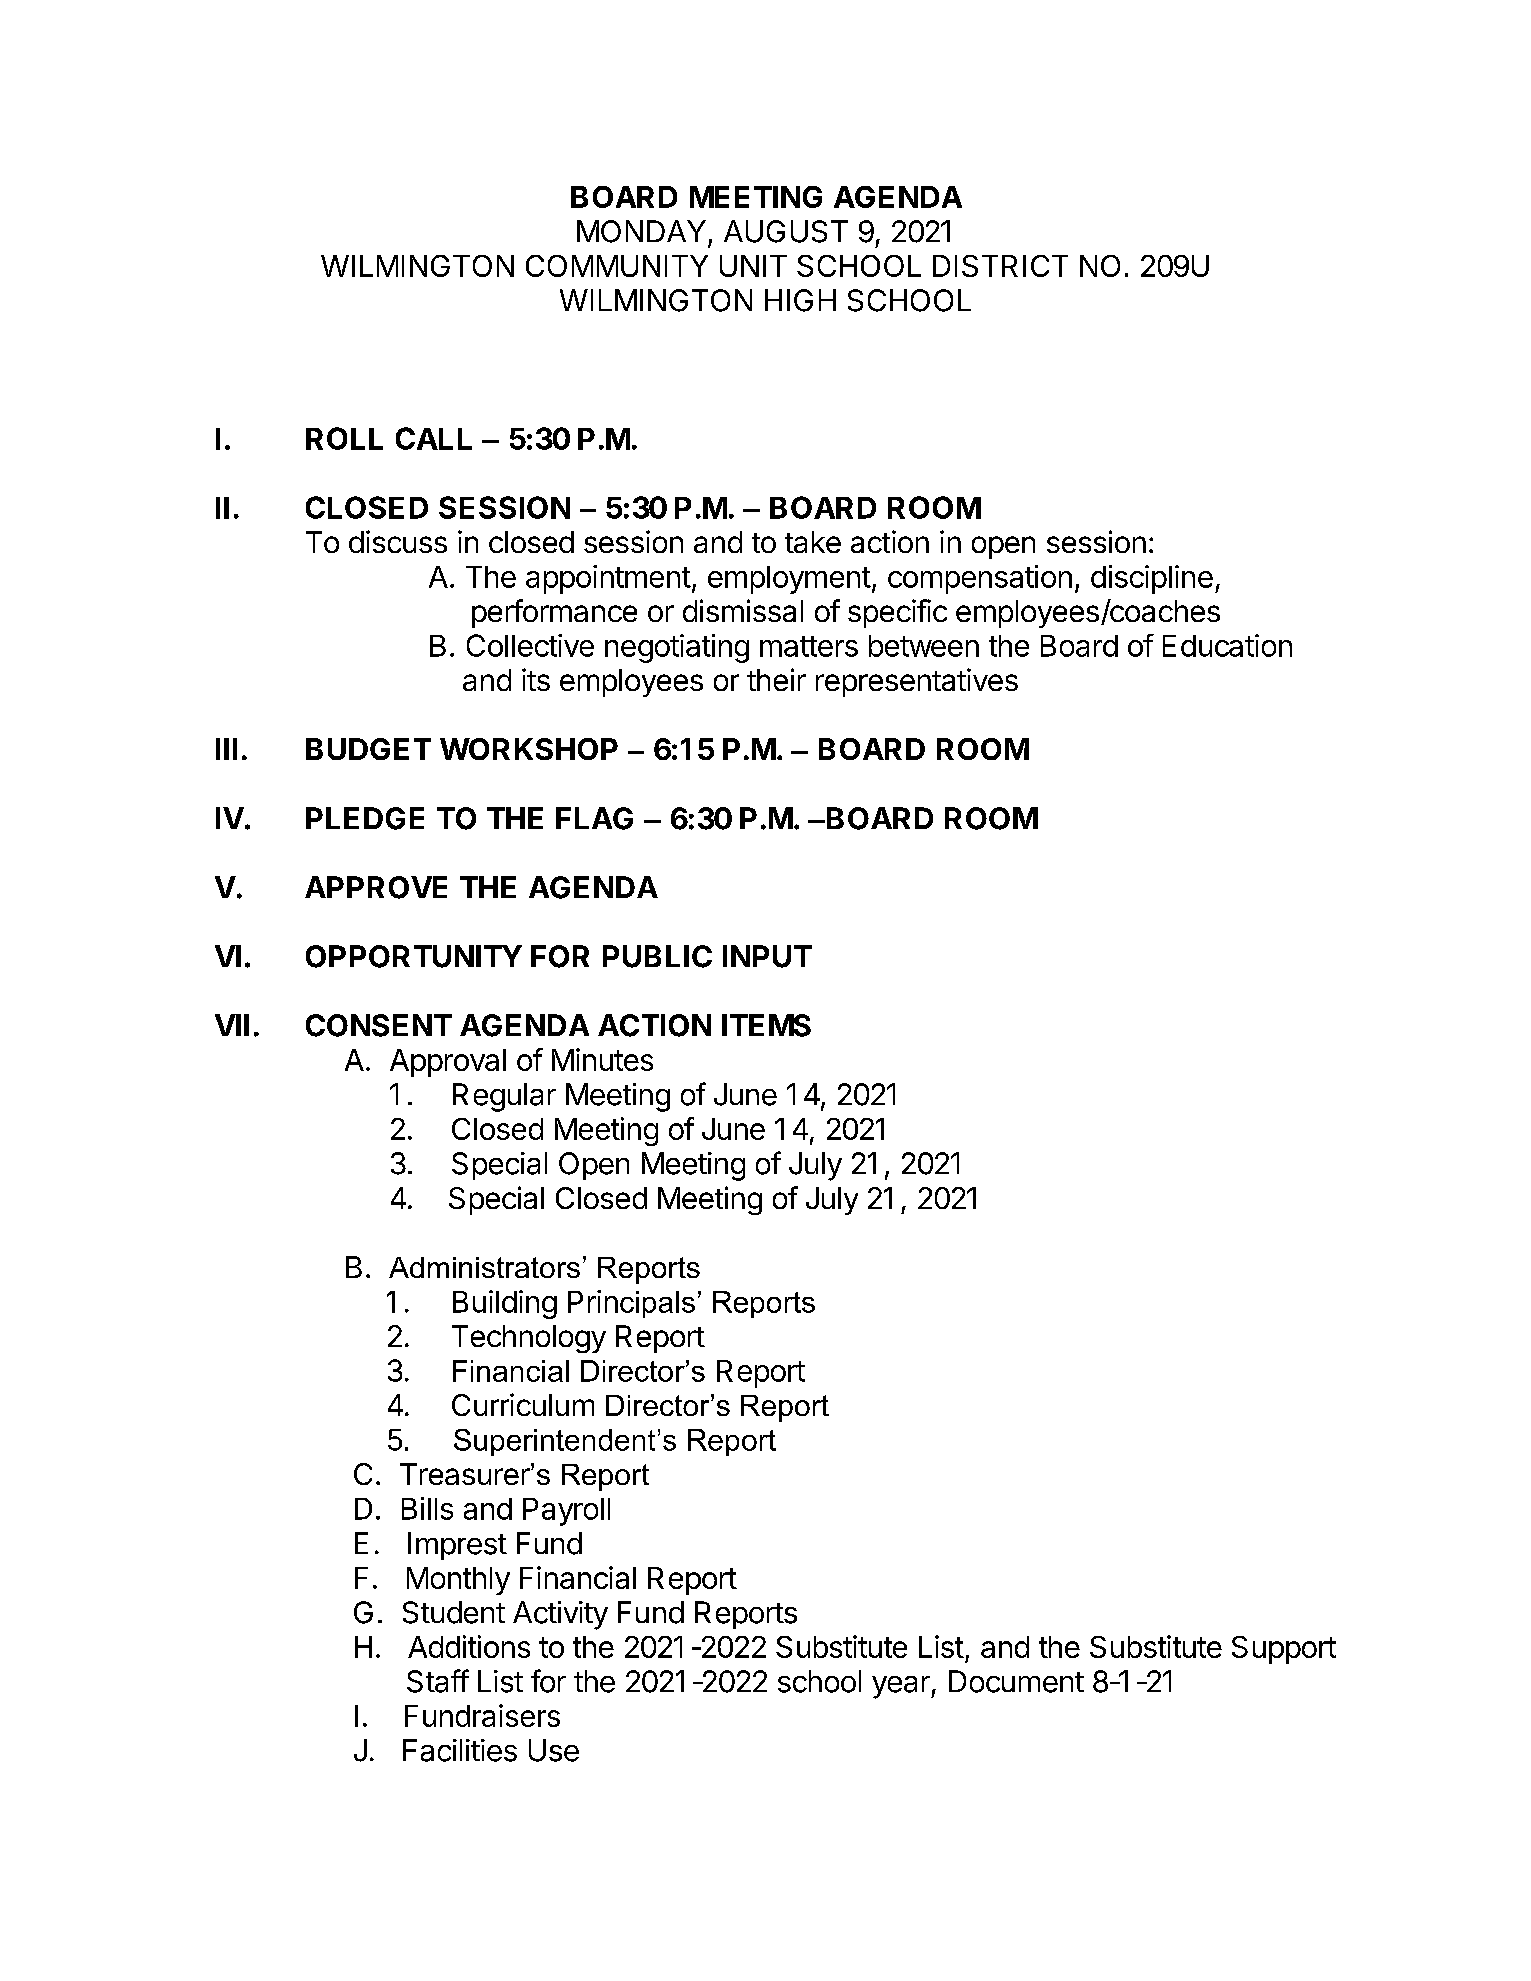 The height and width of the screenshot is (1981, 1531). I want to click on INPUT, so click(767, 956).
